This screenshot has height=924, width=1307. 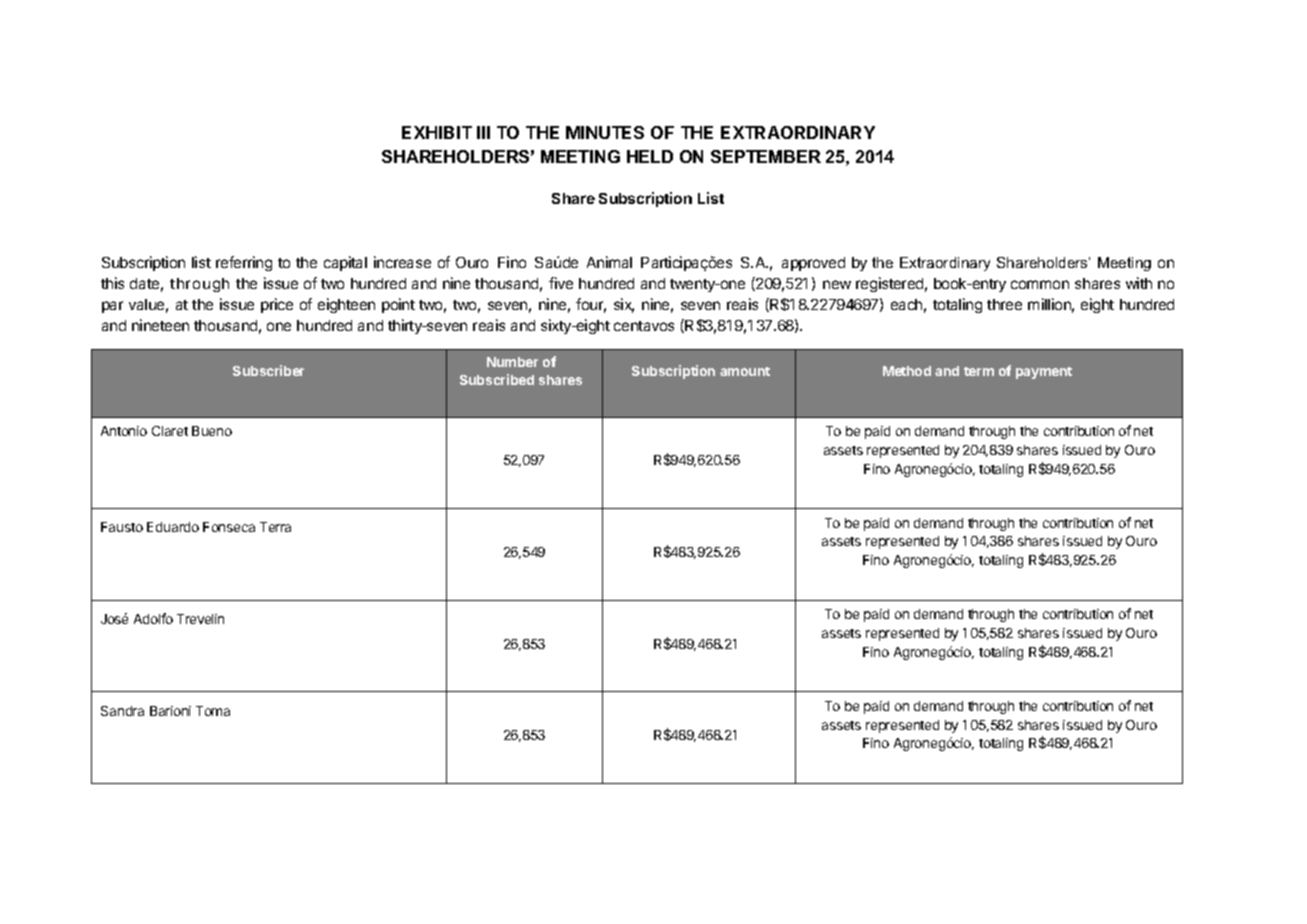 What do you see at coordinates (437, 132) in the screenshot?
I see `EXHIBIT` at bounding box center [437, 132].
